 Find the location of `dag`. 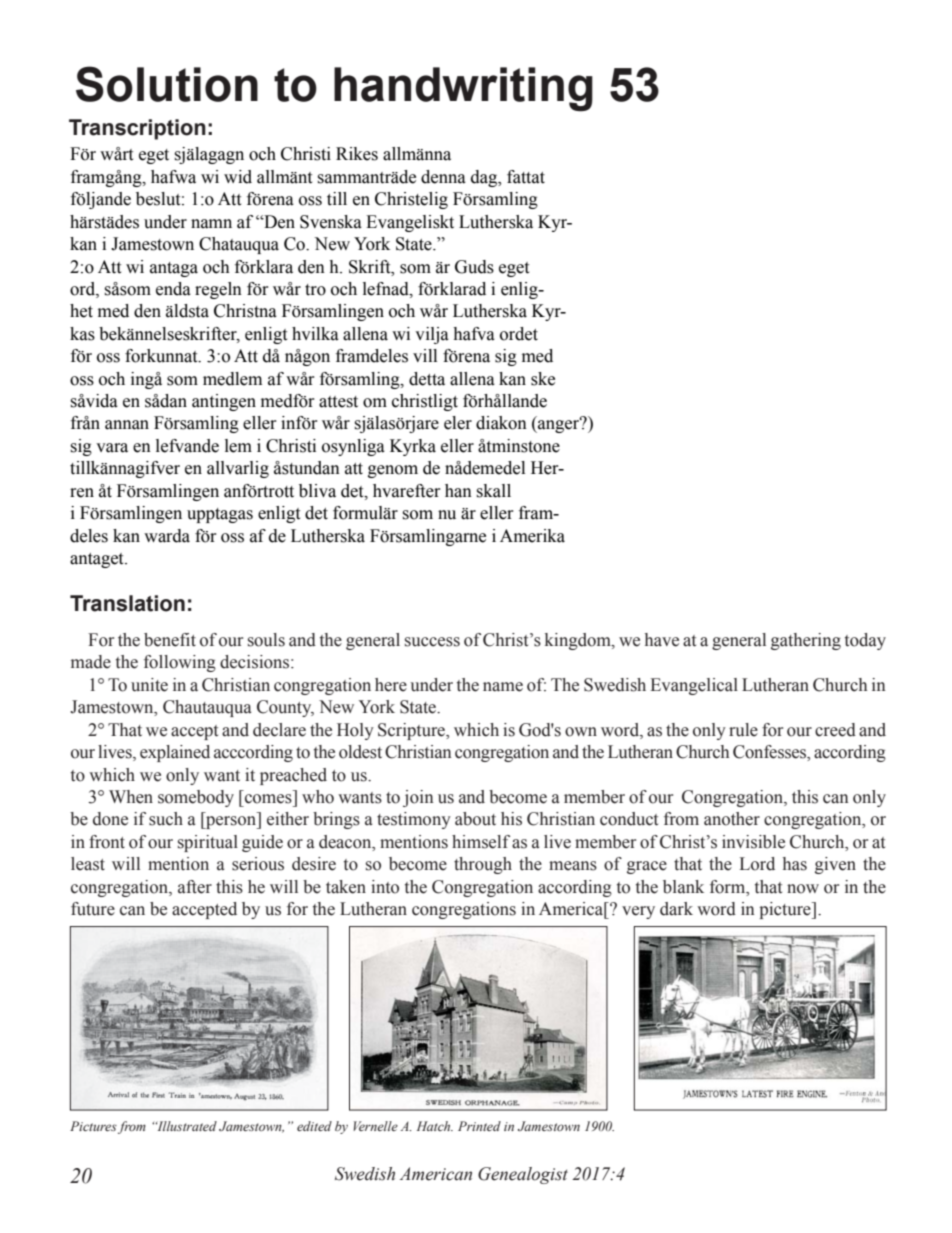

dag is located at coordinates (485, 178).
